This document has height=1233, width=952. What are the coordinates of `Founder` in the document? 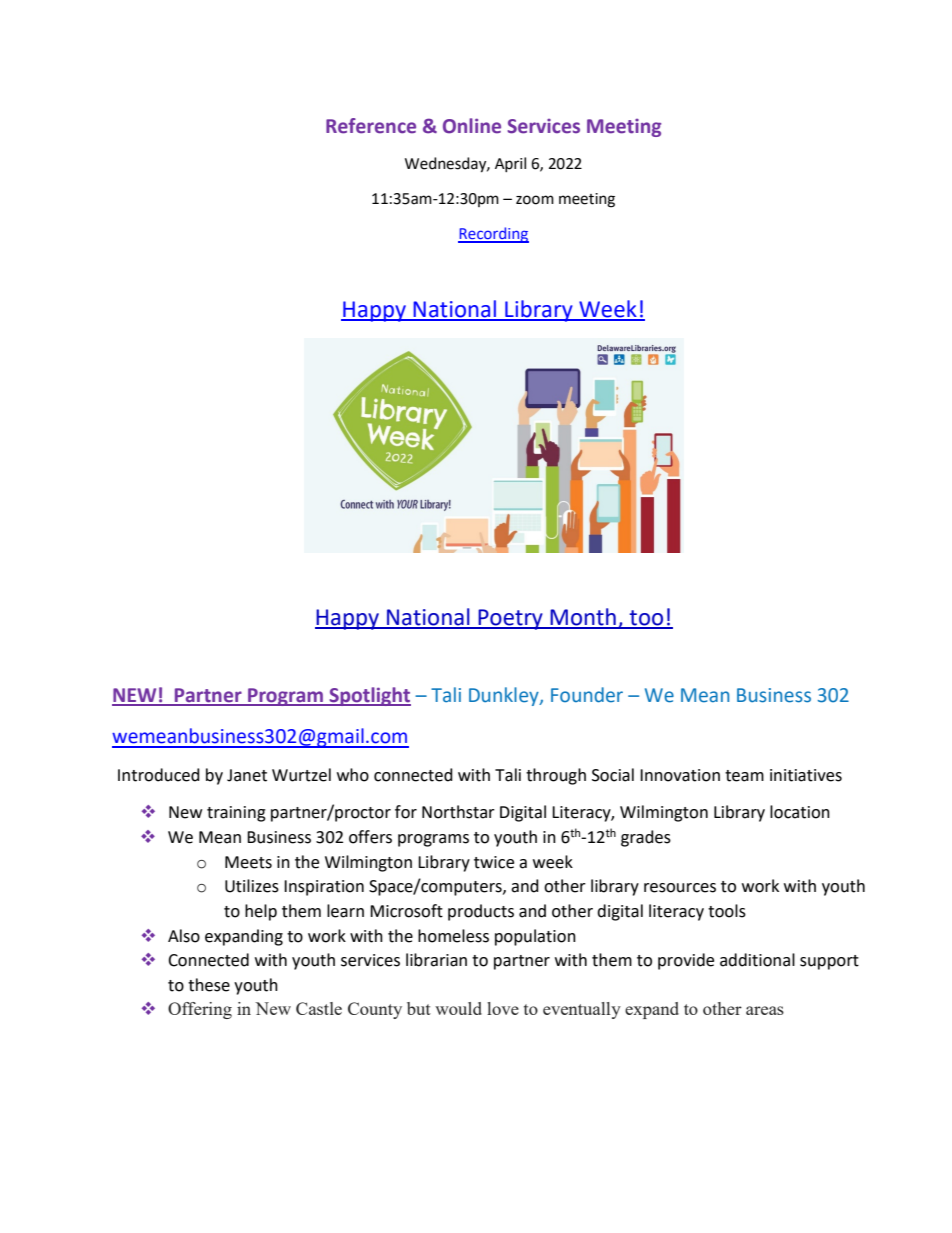 It's located at (587, 695).
